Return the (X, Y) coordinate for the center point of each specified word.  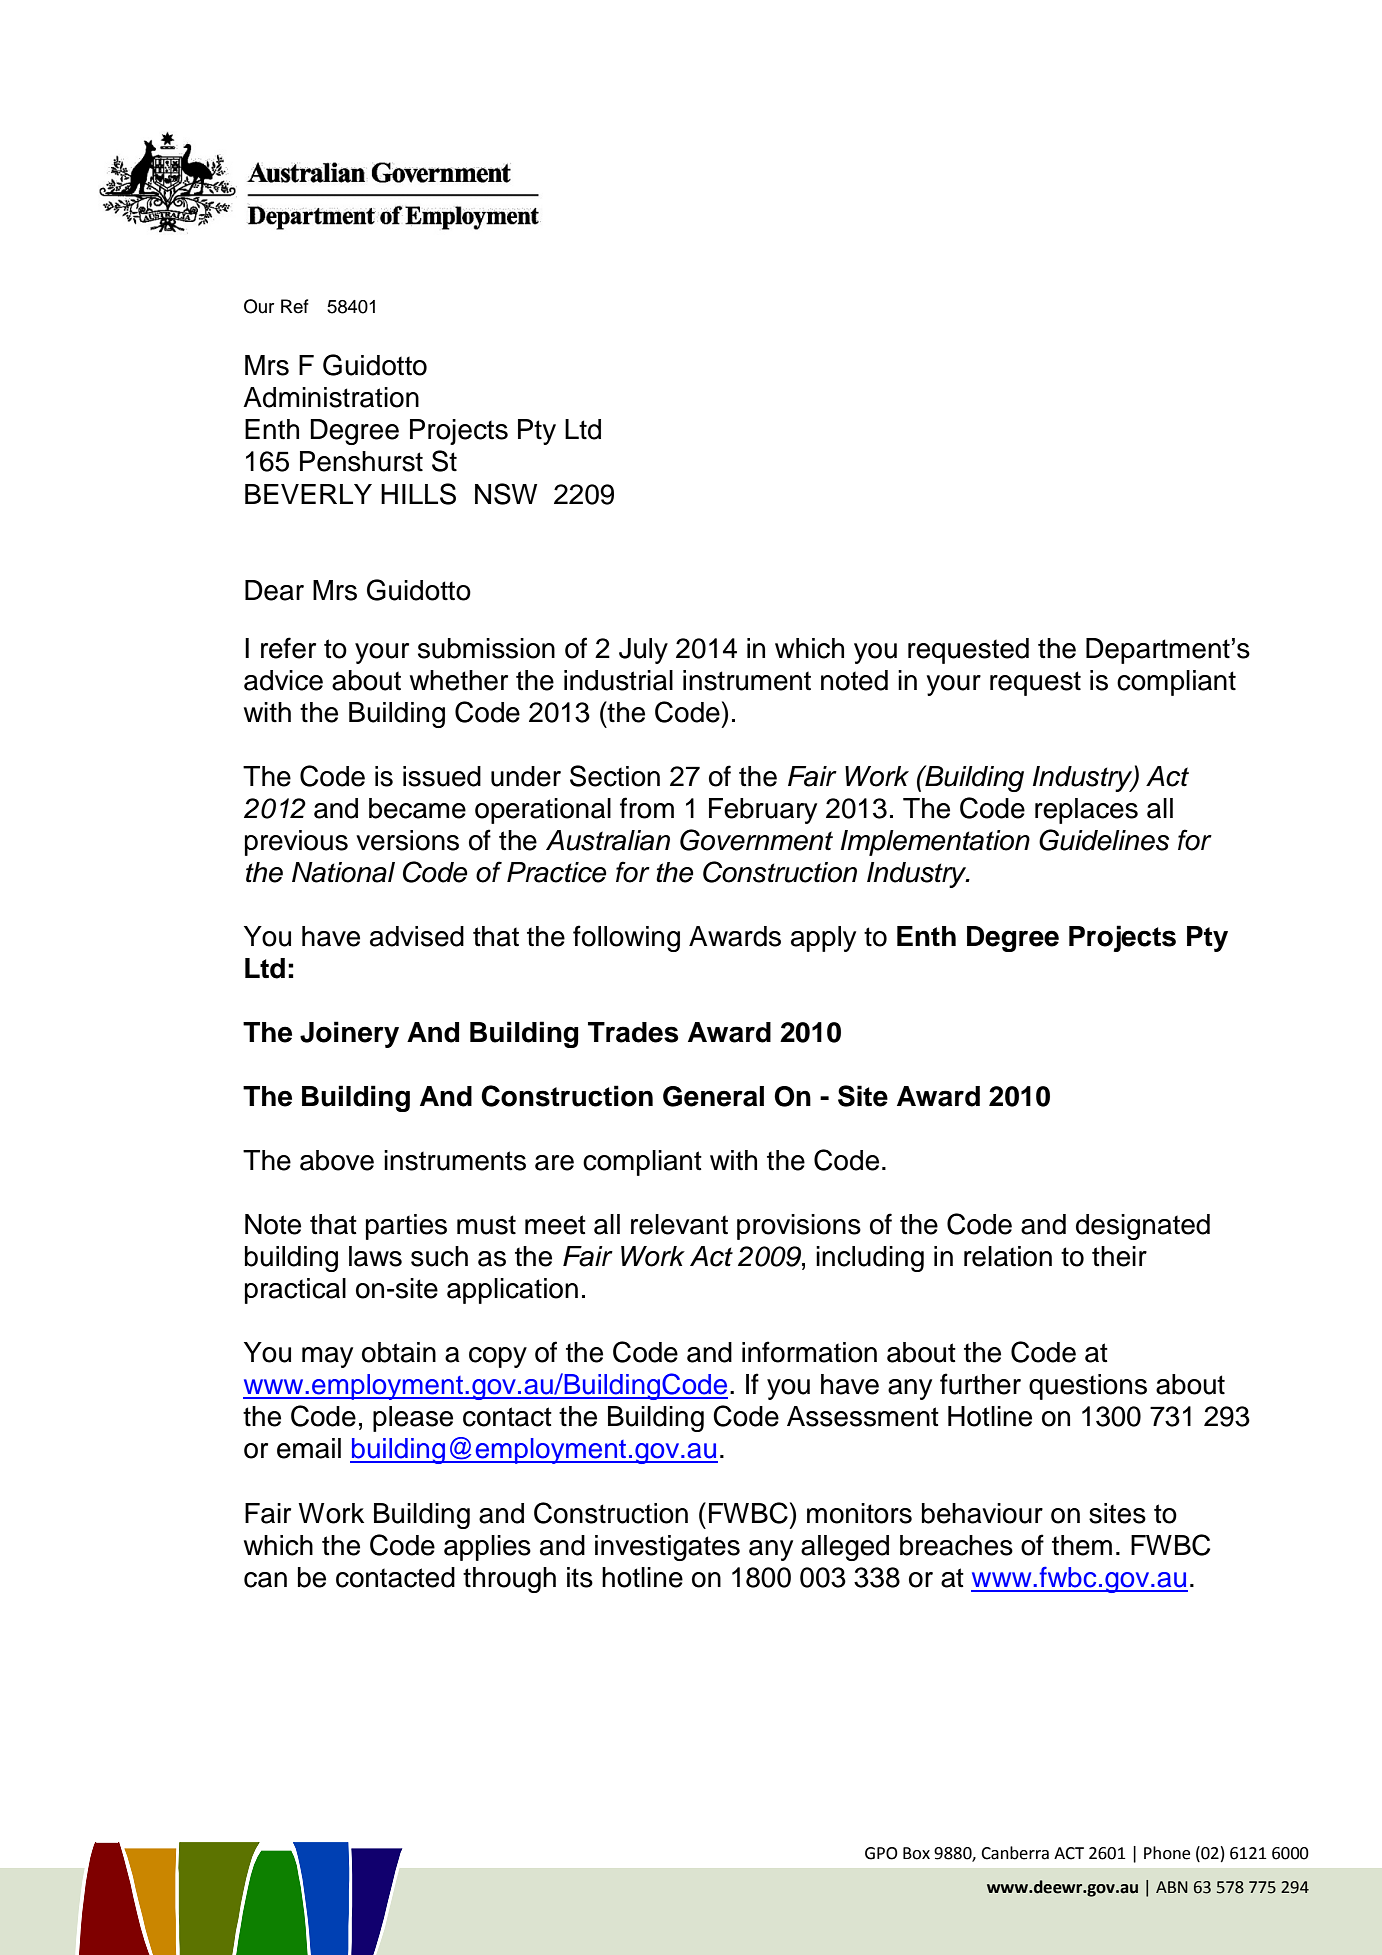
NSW (506, 494)
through (509, 1580)
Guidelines (1104, 840)
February (763, 811)
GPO (881, 1853)
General (713, 1096)
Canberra (1015, 1853)
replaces (1086, 811)
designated (1143, 1227)
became (417, 808)
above (337, 1160)
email (309, 1448)
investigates (667, 1548)
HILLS (418, 494)
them (1082, 1545)
